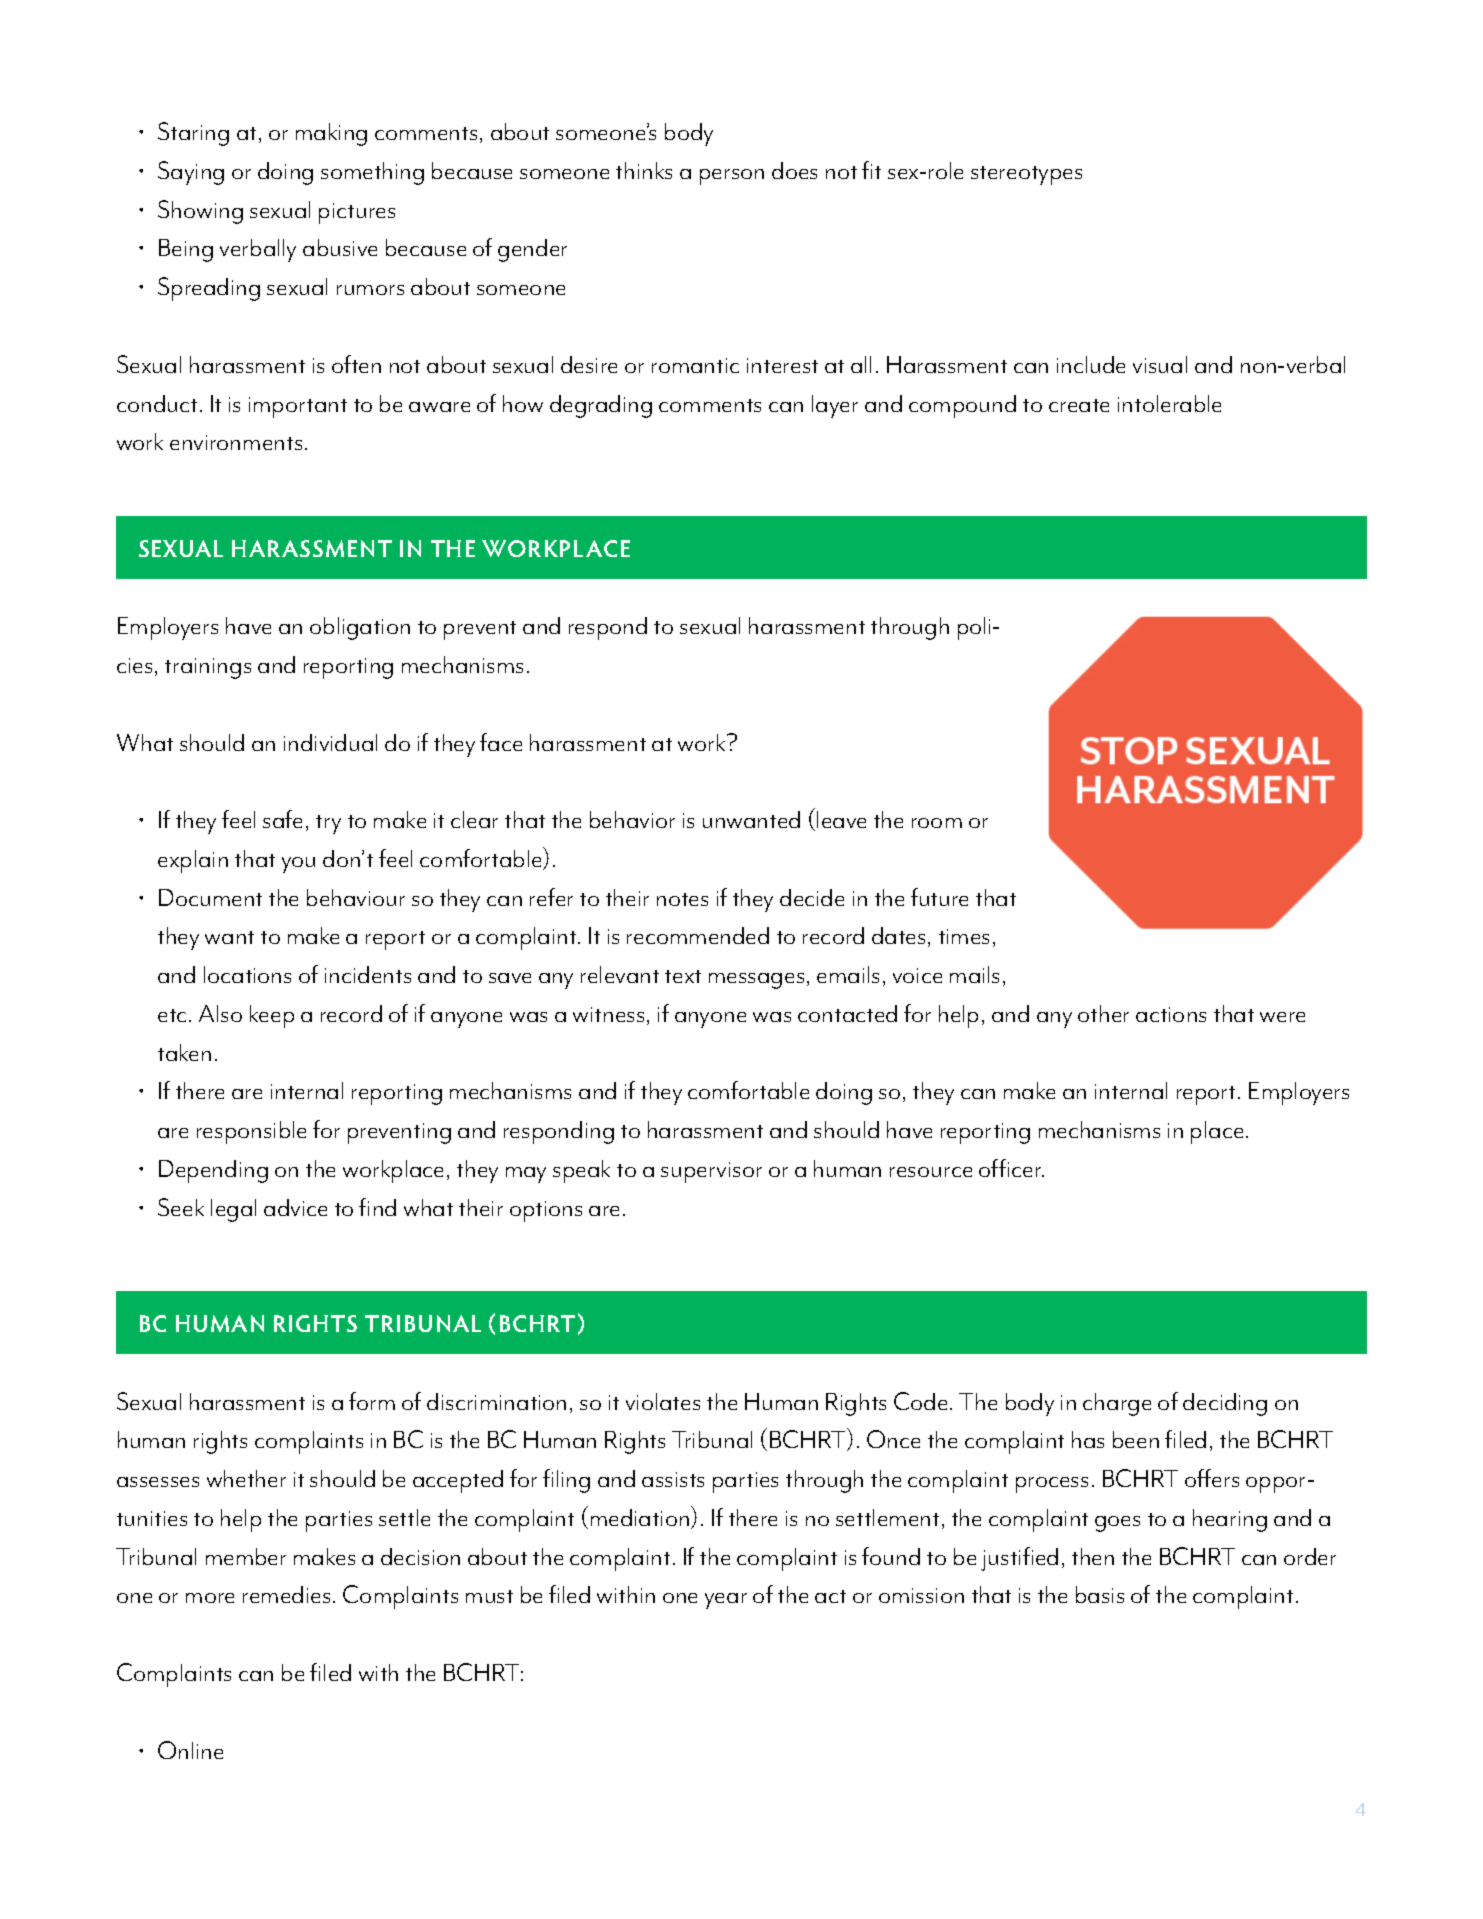 The width and height of the page is (1483, 1919). What do you see at coordinates (330, 742) in the page?
I see `individual` at bounding box center [330, 742].
